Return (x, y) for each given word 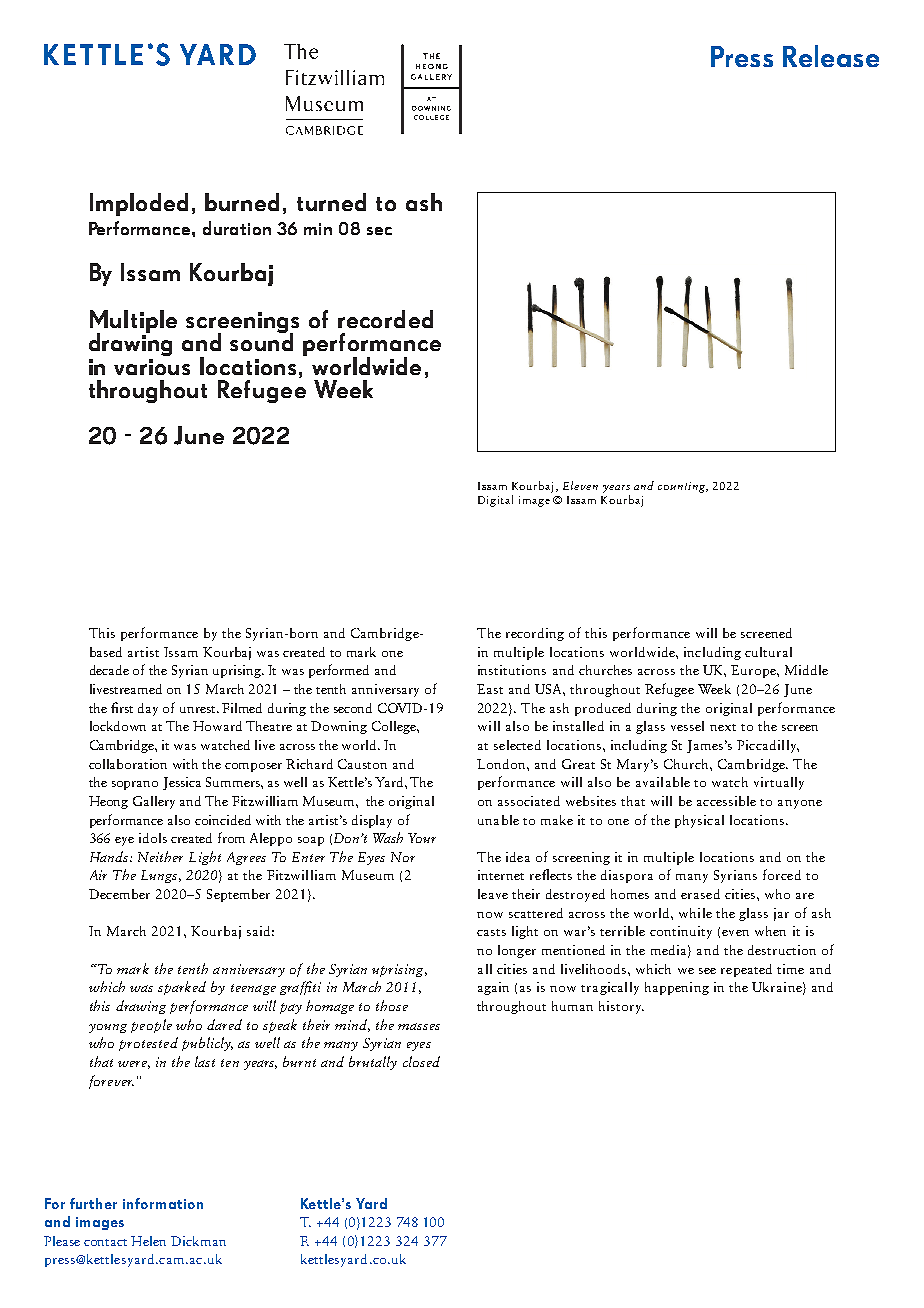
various (152, 367)
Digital (495, 501)
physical (699, 821)
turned (331, 202)
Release (831, 56)
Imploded (139, 204)
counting (683, 487)
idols (153, 838)
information (163, 1203)
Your (422, 838)
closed (421, 1061)
